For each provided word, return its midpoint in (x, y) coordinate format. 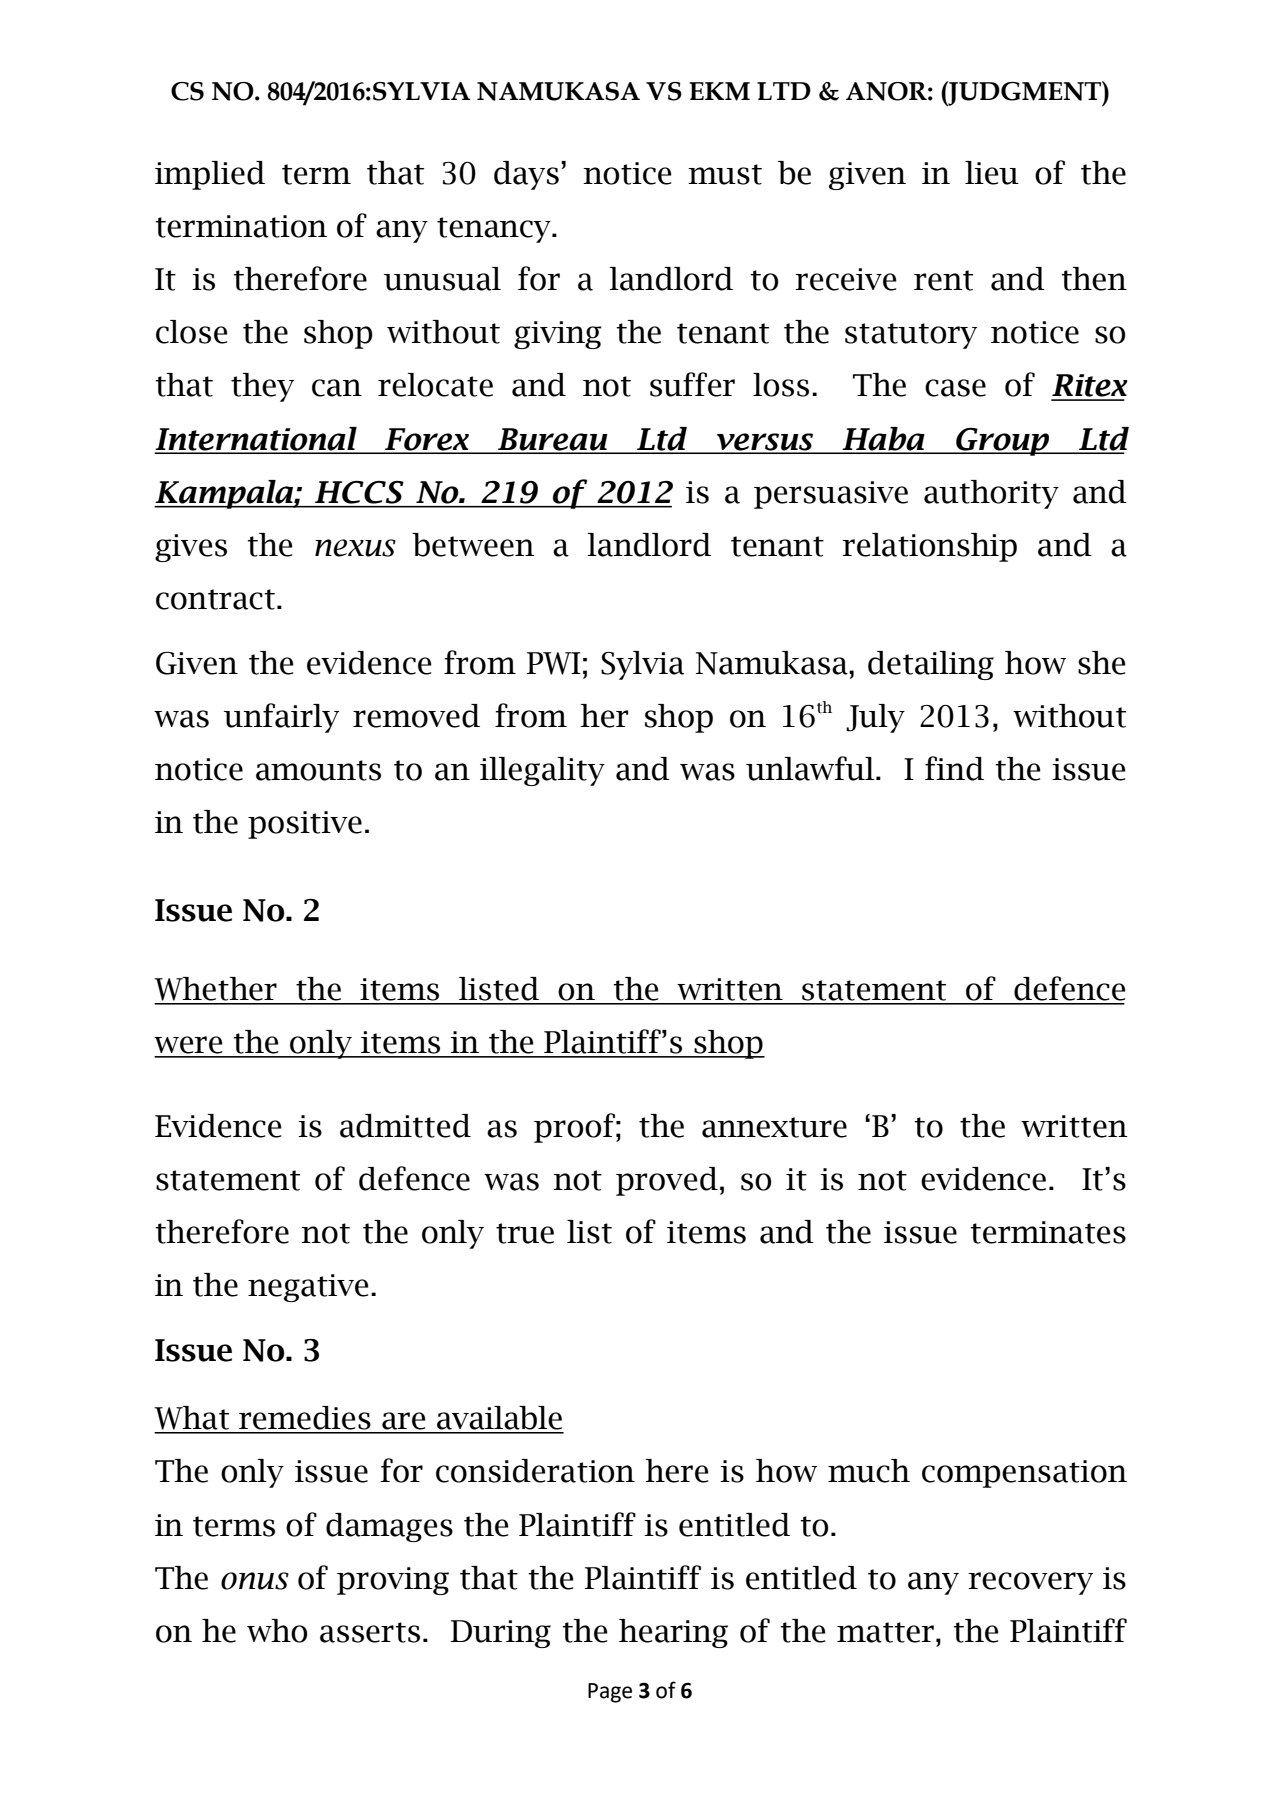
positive (305, 825)
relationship (929, 547)
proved (667, 1181)
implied (210, 175)
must (725, 174)
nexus (355, 548)
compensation (1024, 1474)
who (277, 1631)
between (473, 545)
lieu (992, 173)
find (954, 768)
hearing (673, 1633)
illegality (542, 771)
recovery (1030, 1583)
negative (308, 1288)
